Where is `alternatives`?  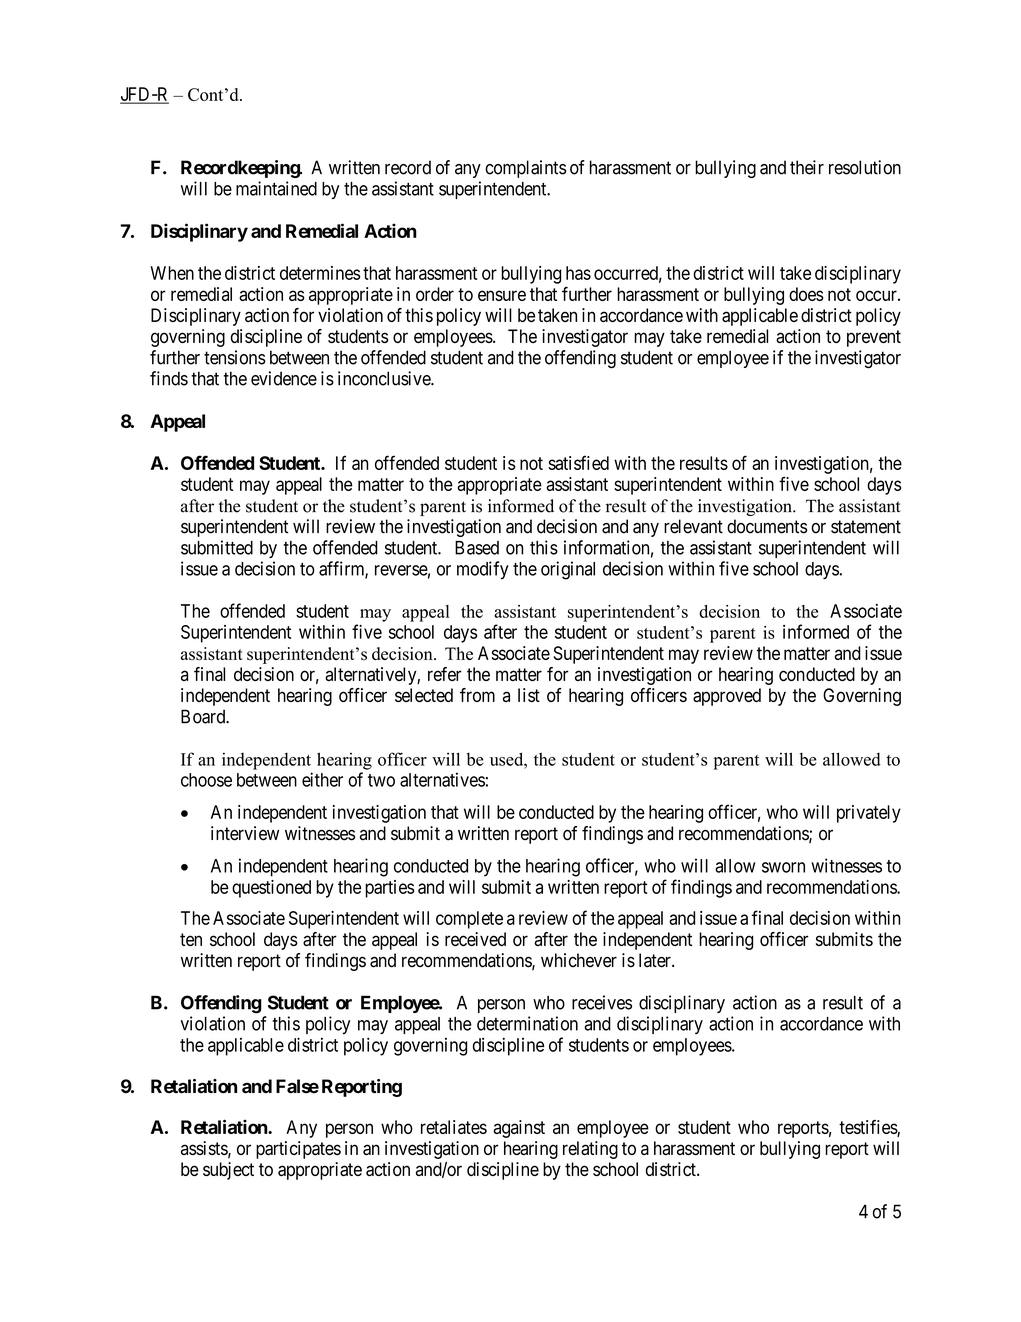 alternatives is located at coordinates (442, 779).
